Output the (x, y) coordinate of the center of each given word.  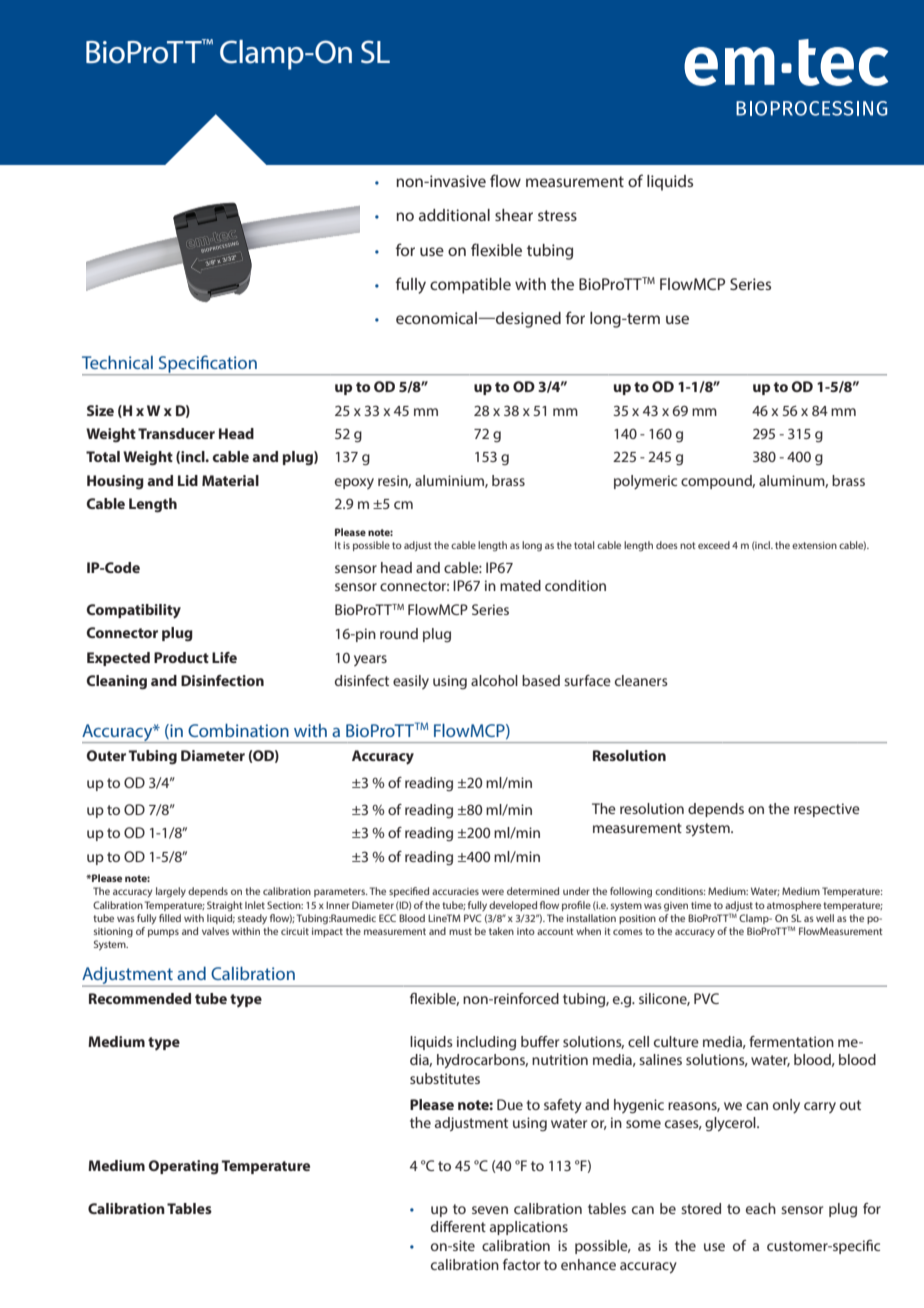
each (761, 1208)
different (458, 1226)
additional (454, 215)
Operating (184, 1167)
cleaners (641, 680)
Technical (117, 362)
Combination (238, 730)
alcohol (494, 680)
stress (557, 215)
